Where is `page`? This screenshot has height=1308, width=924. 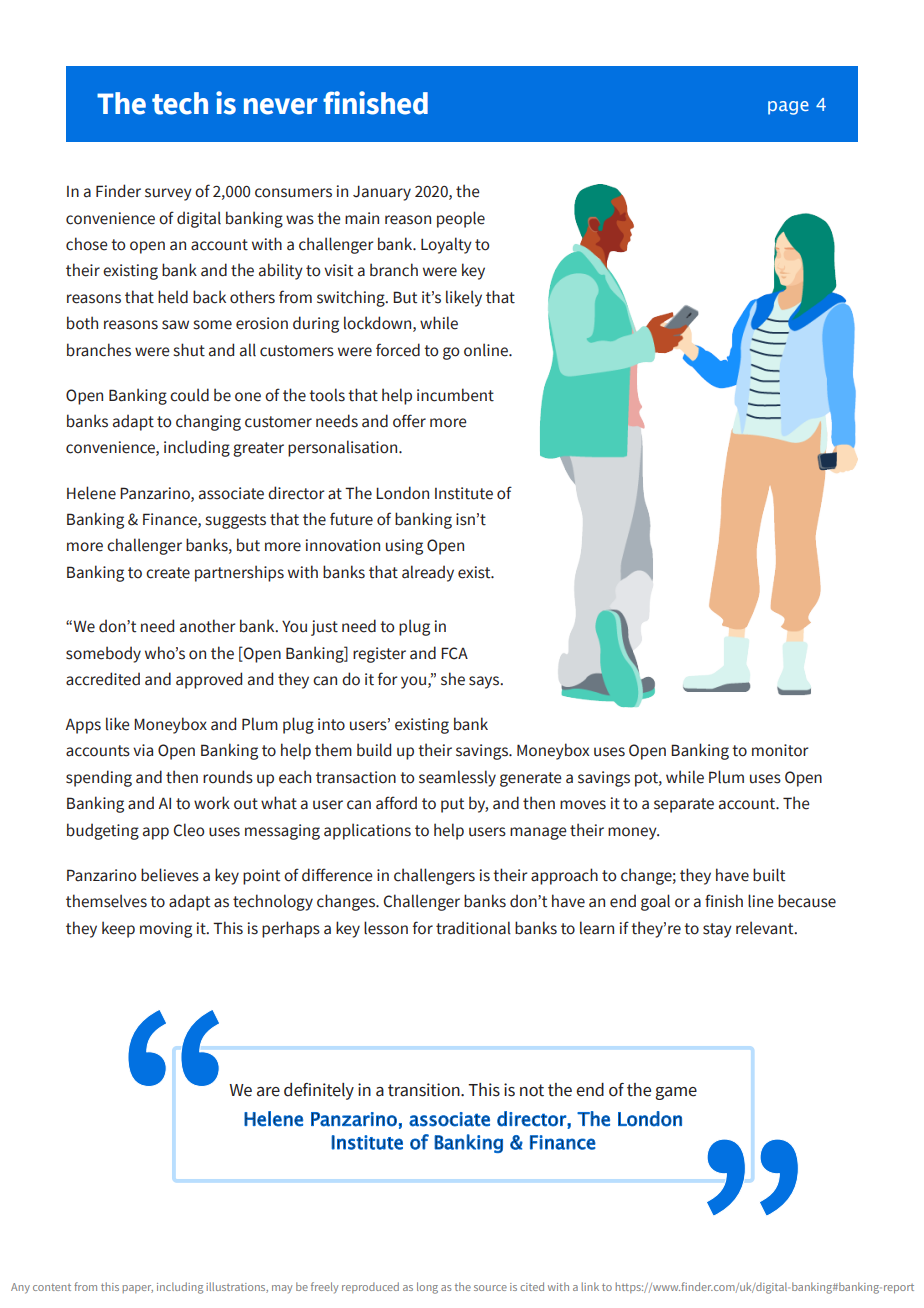 page is located at coordinates (788, 108).
